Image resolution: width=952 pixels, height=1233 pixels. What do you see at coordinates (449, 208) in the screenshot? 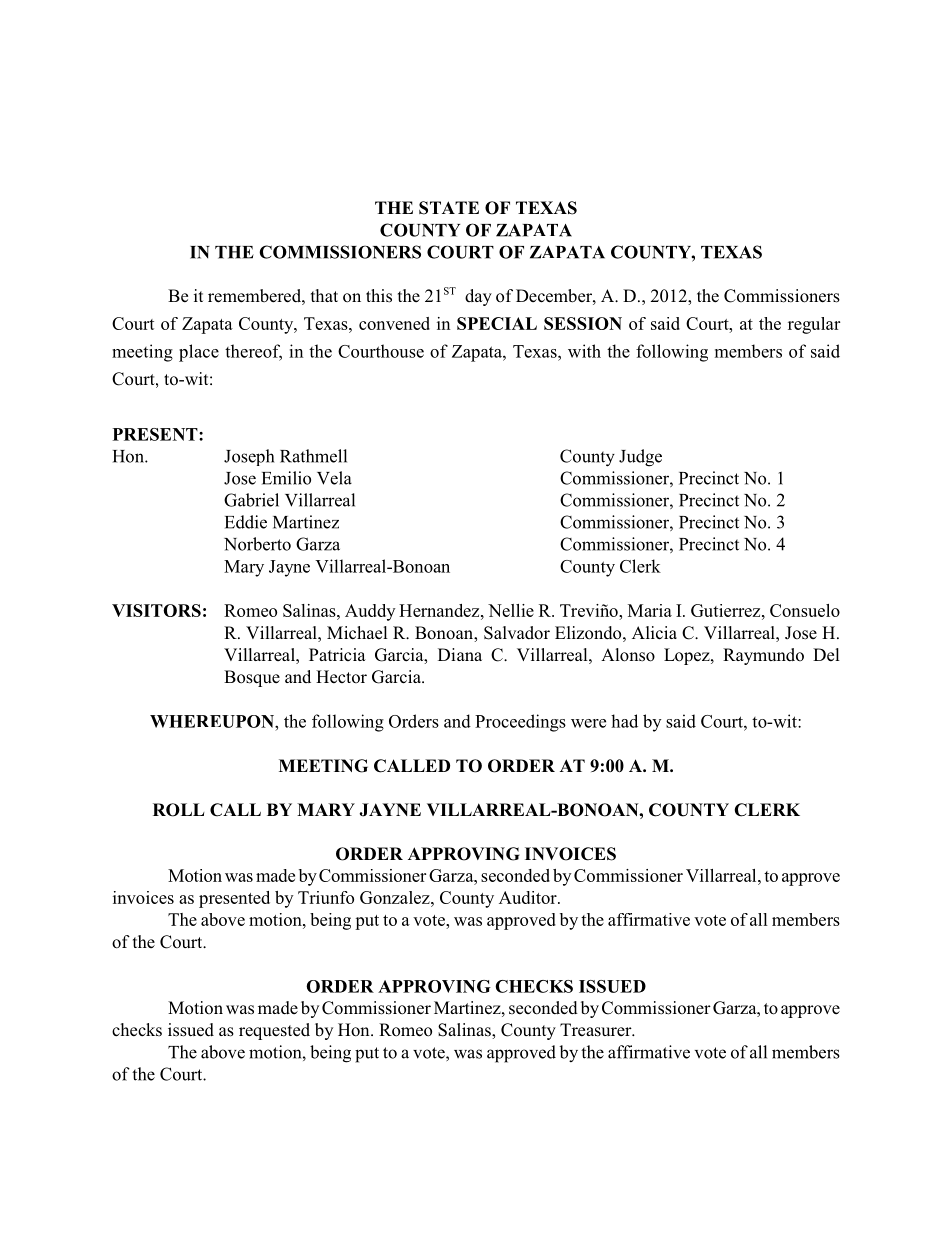
I see `STATE` at bounding box center [449, 208].
